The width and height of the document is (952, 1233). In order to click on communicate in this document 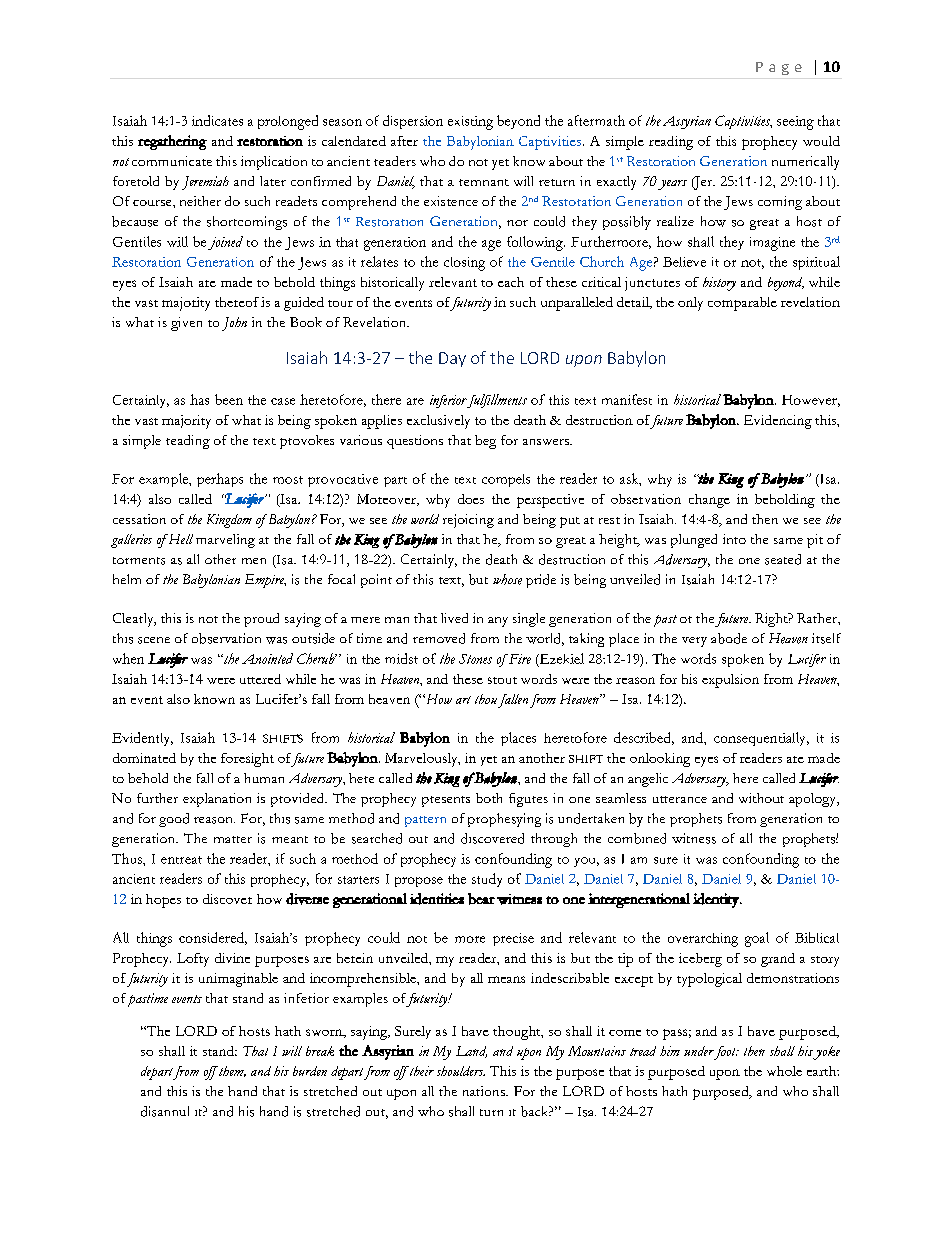, I will do `click(172, 161)`.
